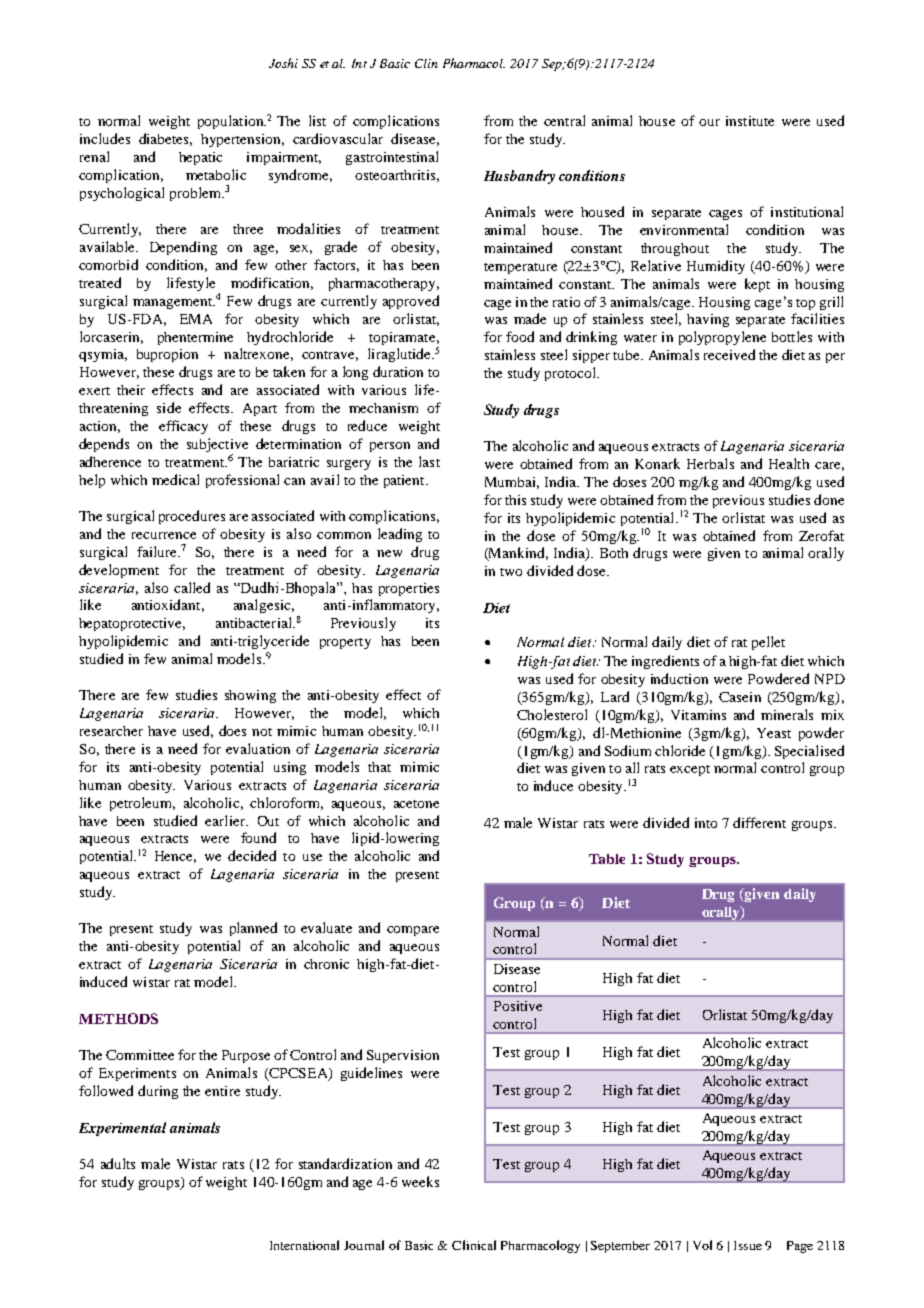 The image size is (924, 1308). Describe the element at coordinates (420, 1181) in the page. I see `weeks` at that location.
